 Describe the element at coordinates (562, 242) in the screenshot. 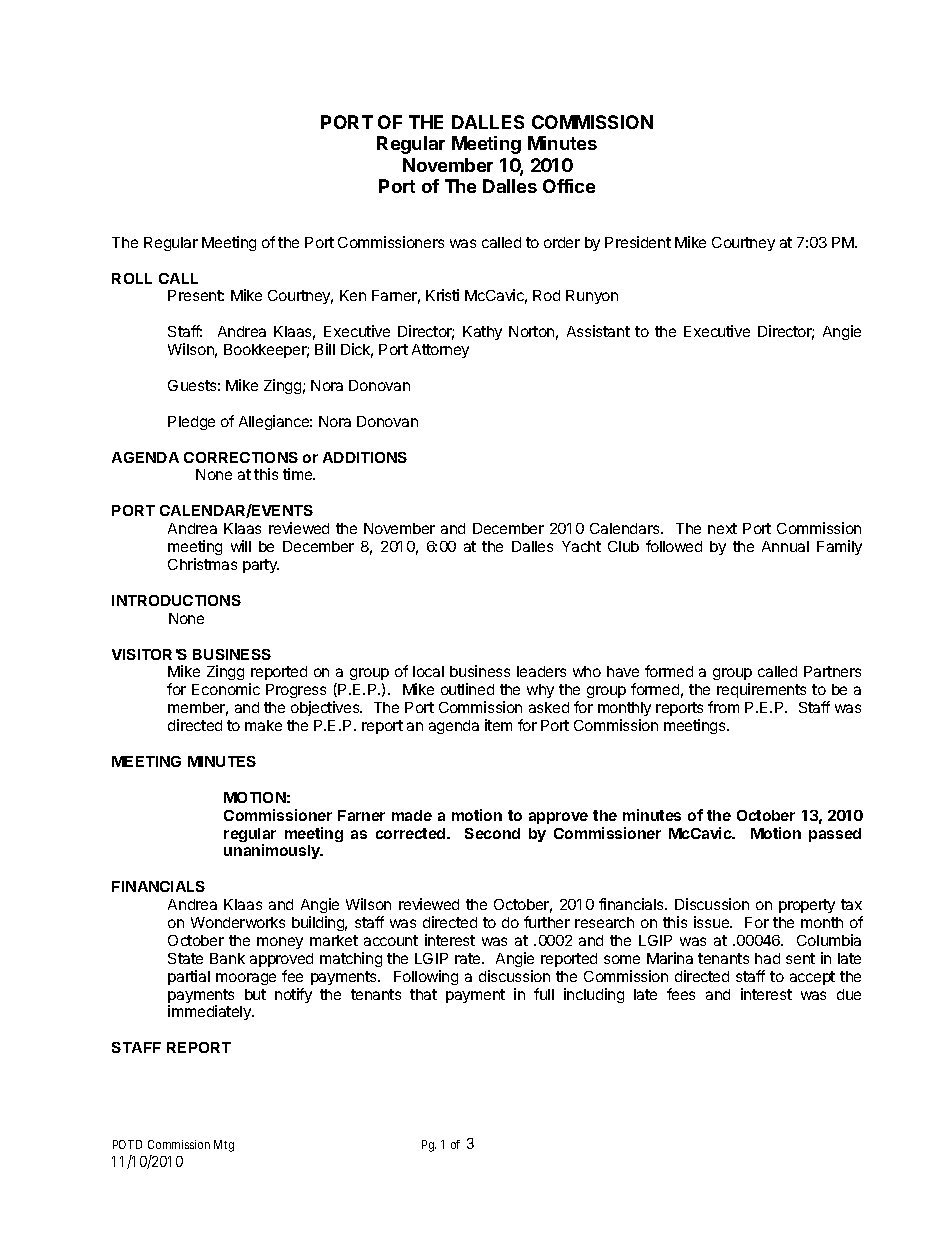

I see `order` at that location.
